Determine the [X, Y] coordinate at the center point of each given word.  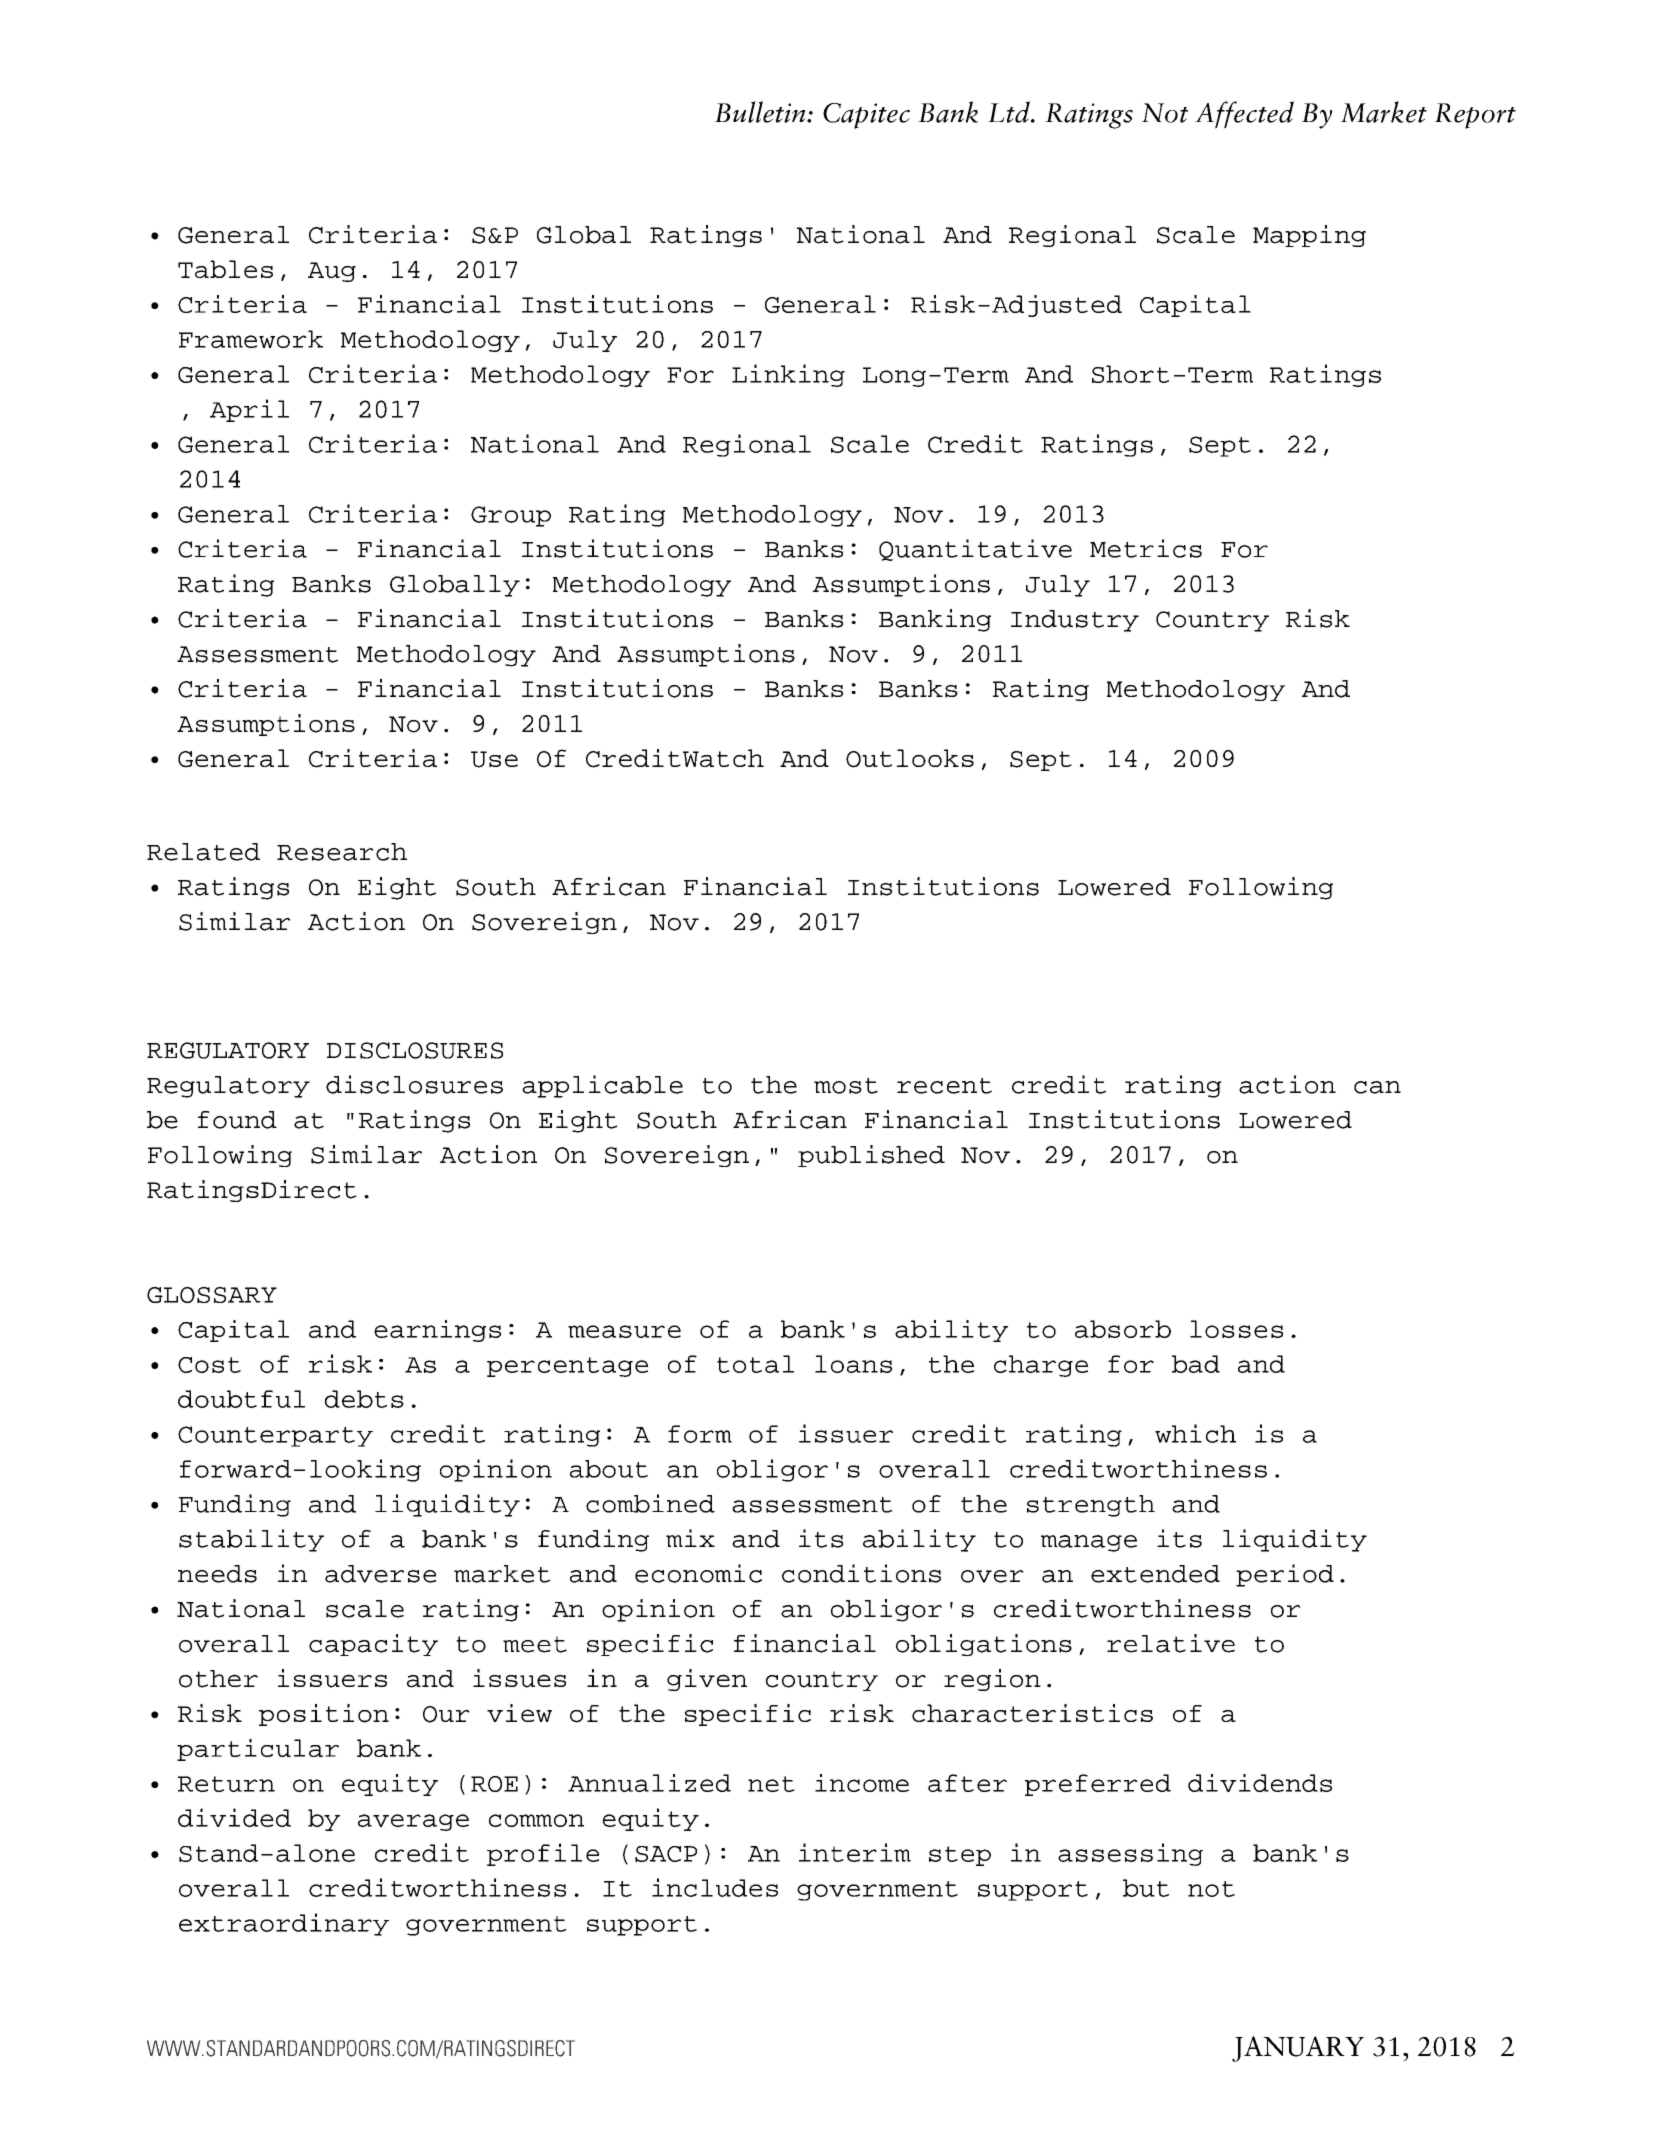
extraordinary [284, 1924]
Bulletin [761, 112]
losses [1236, 1329]
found [237, 1120]
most [846, 1086]
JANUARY [1298, 2049]
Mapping [1309, 236]
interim [855, 1852]
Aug [332, 272]
